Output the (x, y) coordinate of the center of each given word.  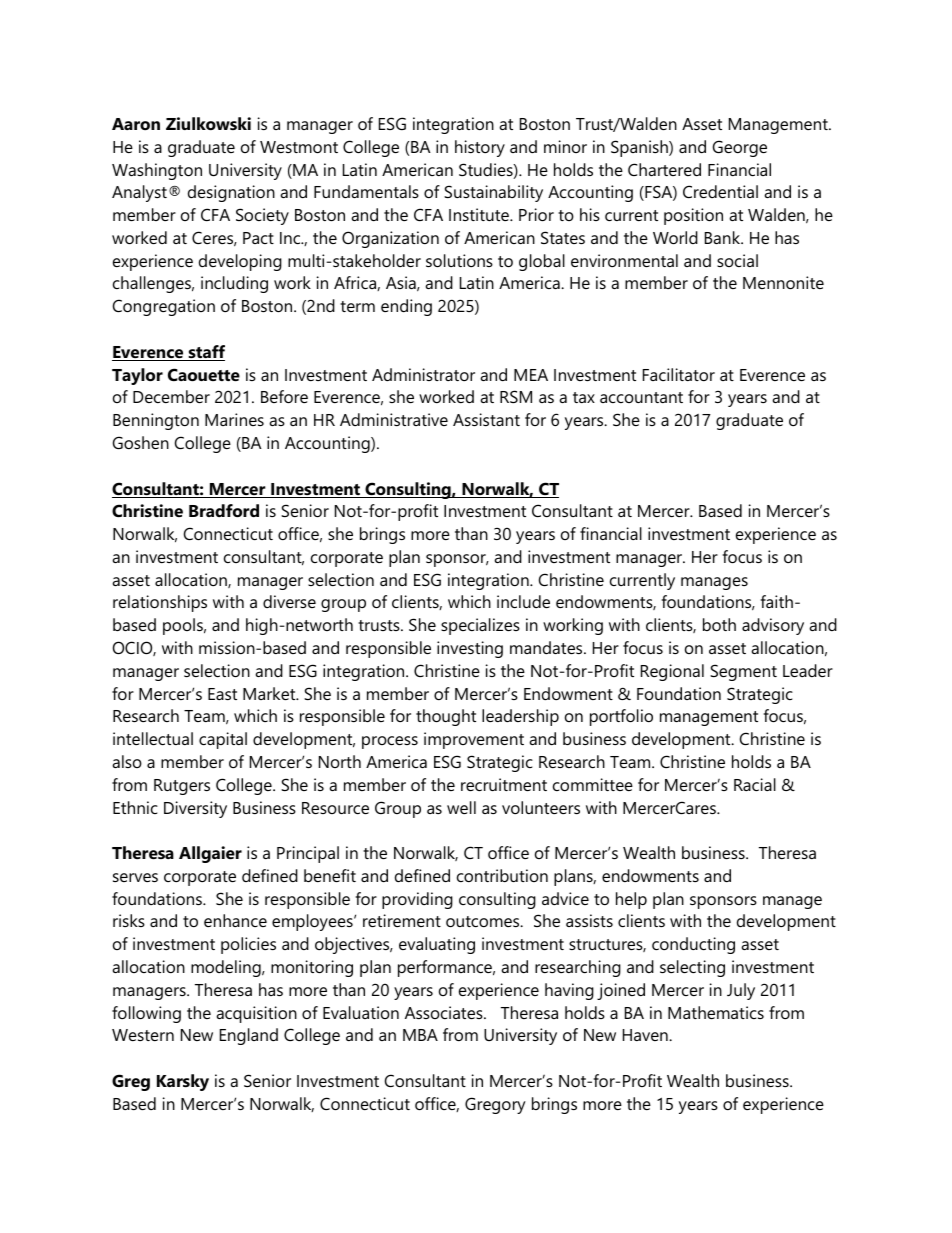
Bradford (224, 510)
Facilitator (679, 374)
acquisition (256, 1014)
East (222, 694)
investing (470, 649)
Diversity (195, 809)
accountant (641, 397)
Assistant (486, 419)
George (740, 148)
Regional (672, 672)
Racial (755, 784)
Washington (157, 171)
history (480, 148)
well (461, 807)
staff (205, 353)
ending (406, 307)
